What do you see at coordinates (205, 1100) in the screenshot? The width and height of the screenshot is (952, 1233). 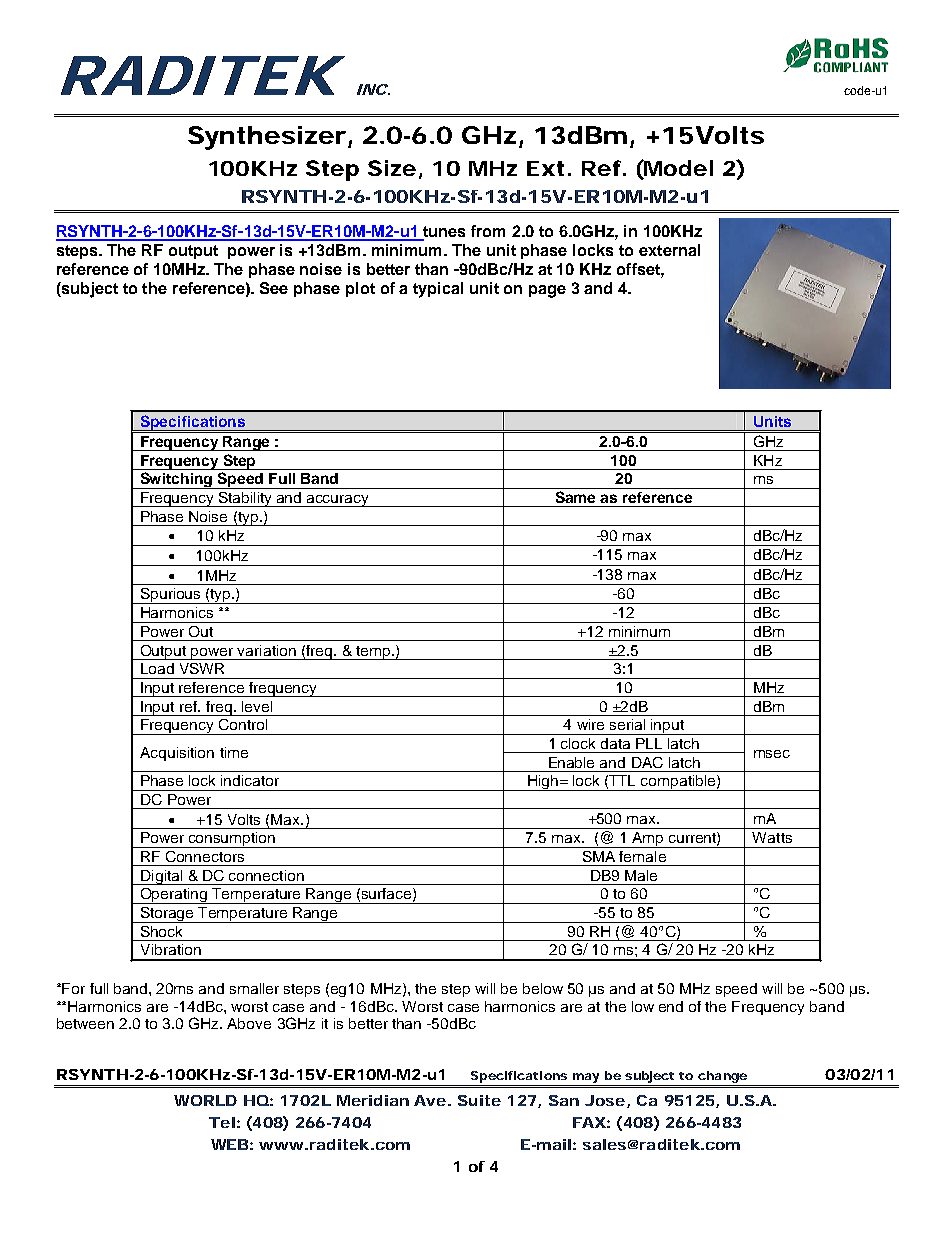 I see `WORLD` at bounding box center [205, 1100].
